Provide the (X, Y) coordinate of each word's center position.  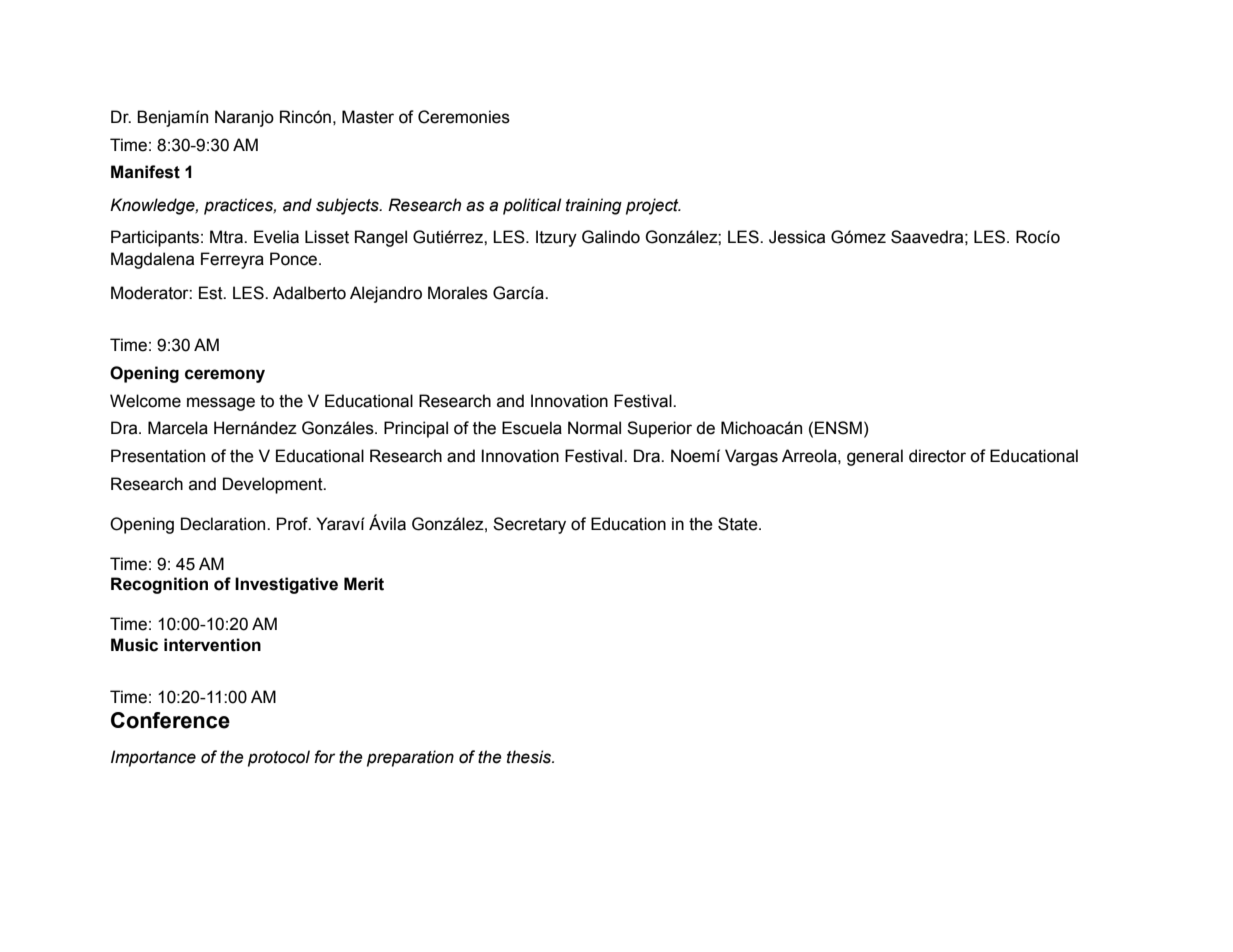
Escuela (532, 428)
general (875, 457)
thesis (530, 757)
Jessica (797, 237)
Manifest (145, 172)
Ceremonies (464, 117)
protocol (279, 758)
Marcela (178, 428)
